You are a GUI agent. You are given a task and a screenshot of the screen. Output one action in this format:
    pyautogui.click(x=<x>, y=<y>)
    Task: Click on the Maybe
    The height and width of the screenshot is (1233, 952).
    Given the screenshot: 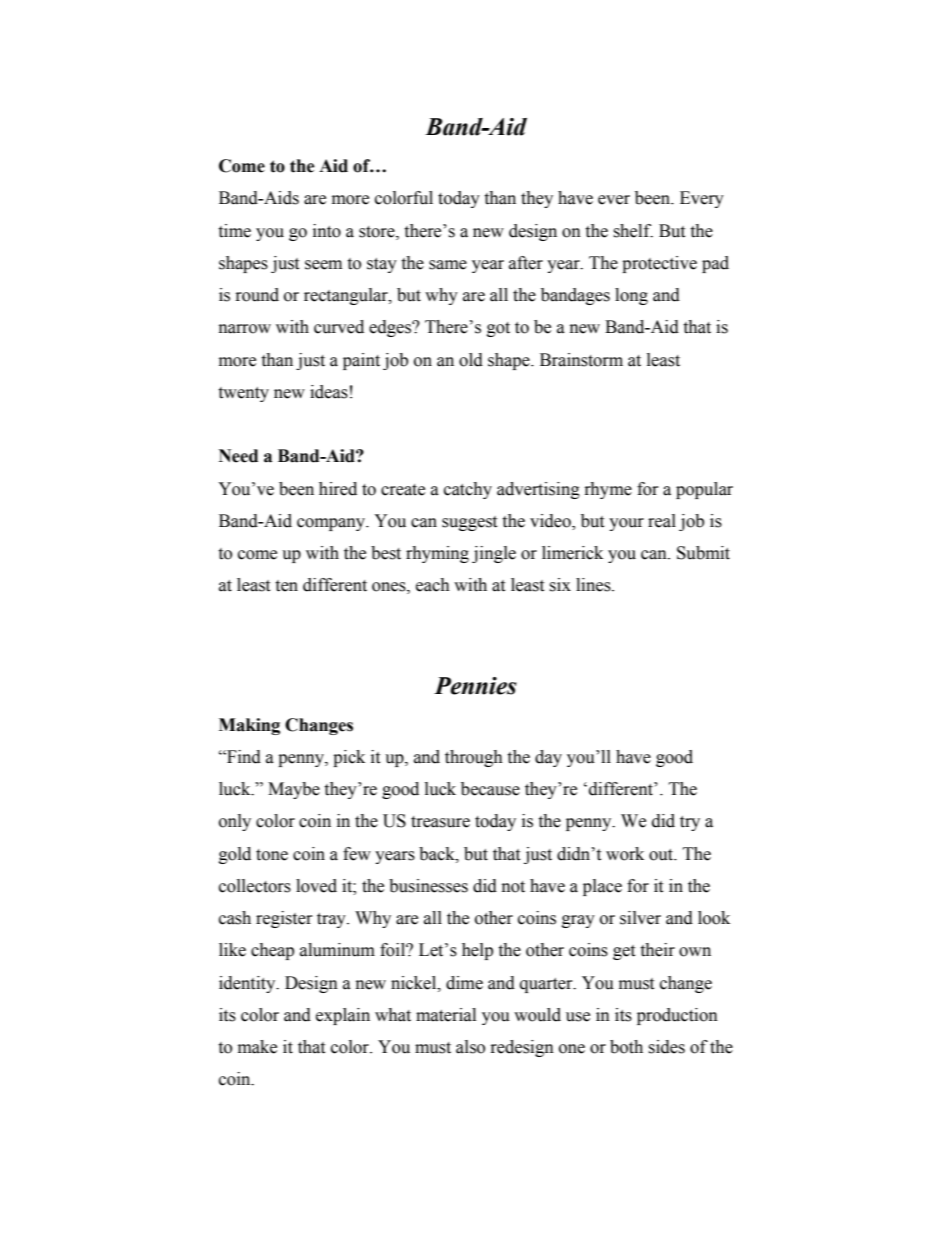 What is the action you would take?
    pyautogui.click(x=294, y=790)
